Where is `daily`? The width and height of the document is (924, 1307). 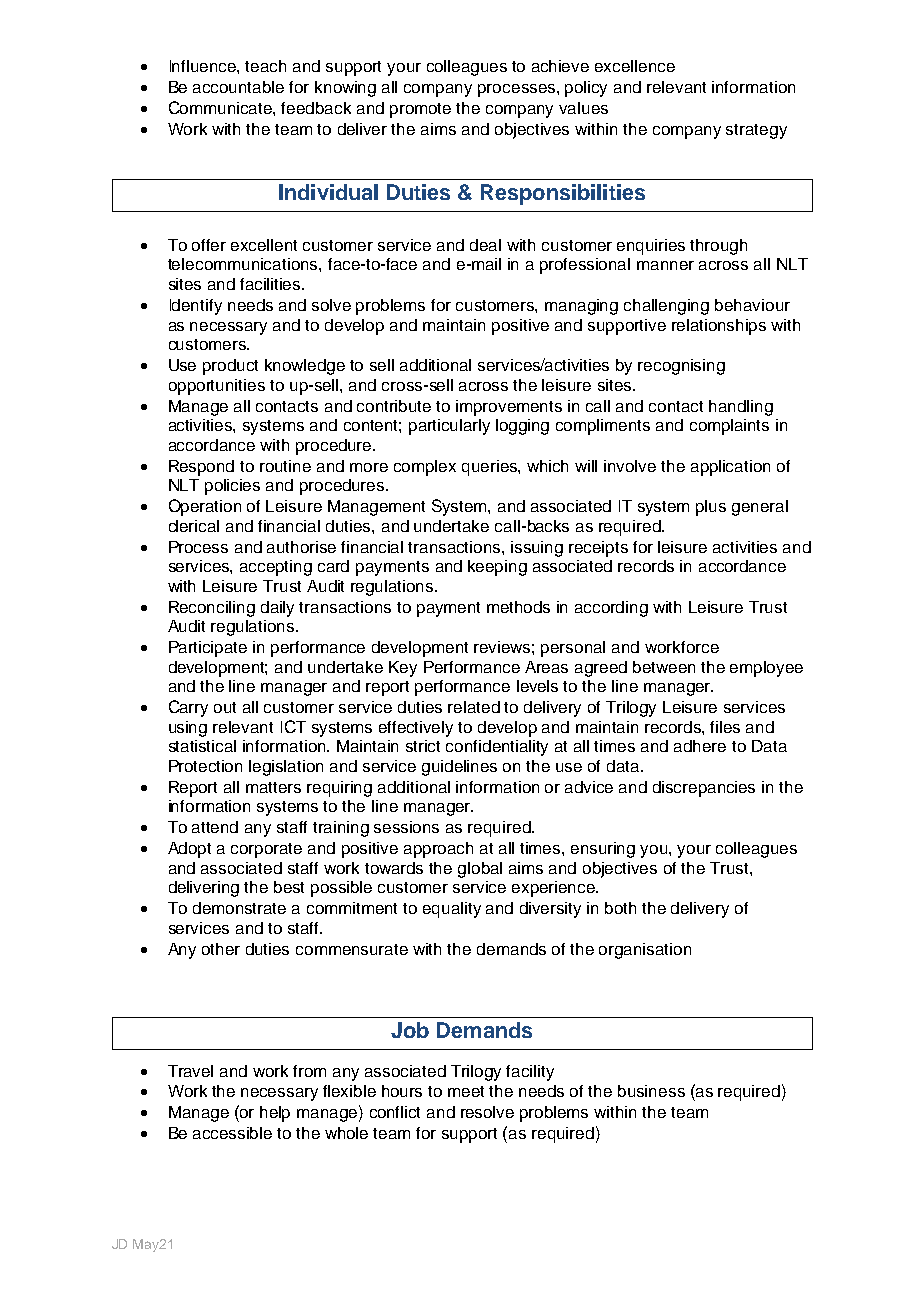 daily is located at coordinates (277, 609).
